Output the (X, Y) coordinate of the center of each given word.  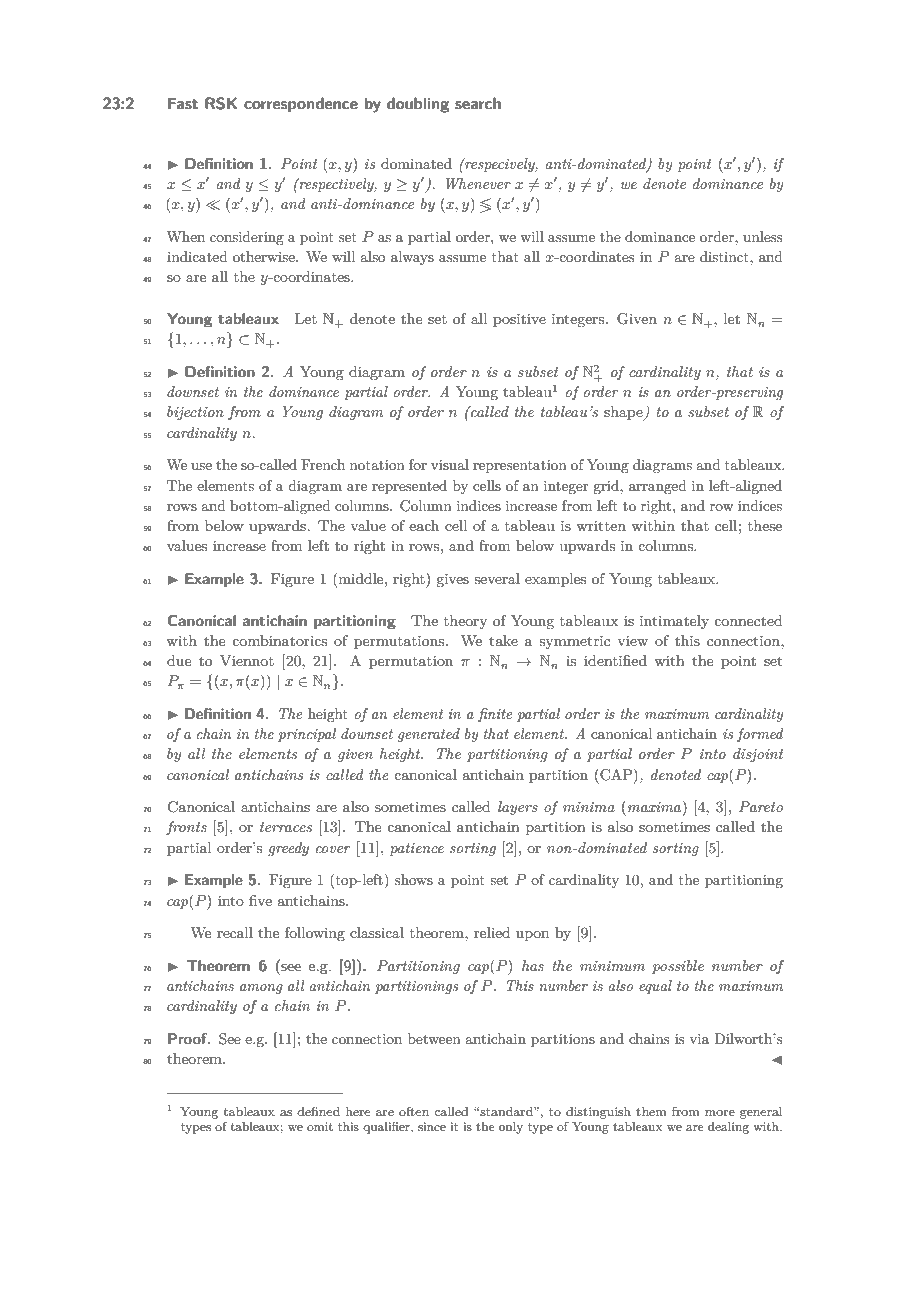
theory (466, 622)
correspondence (301, 104)
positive (519, 320)
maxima (656, 808)
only (511, 1128)
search (478, 103)
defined (318, 1111)
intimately (674, 622)
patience (416, 849)
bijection (195, 413)
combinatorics (279, 640)
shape (624, 413)
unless (762, 236)
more (720, 1113)
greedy (288, 849)
